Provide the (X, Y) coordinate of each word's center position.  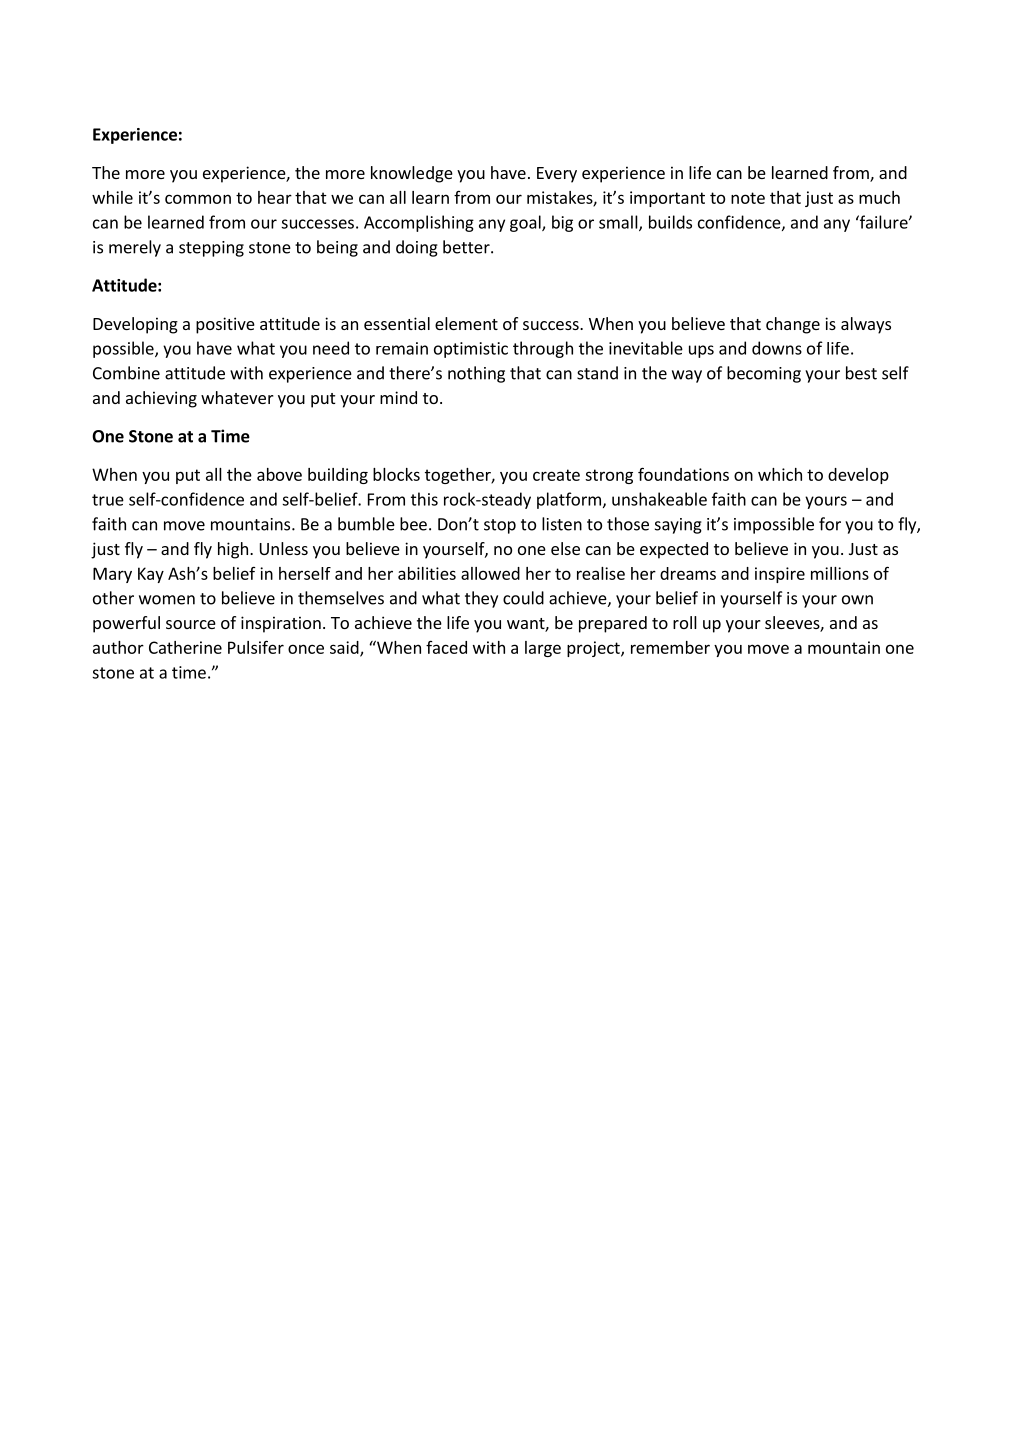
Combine (126, 373)
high (233, 550)
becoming (764, 374)
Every (557, 175)
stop (500, 526)
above (279, 474)
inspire (780, 575)
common (198, 199)
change (793, 325)
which (780, 474)
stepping (211, 249)
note (748, 198)
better (467, 247)
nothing (476, 374)
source (191, 624)
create (556, 475)
